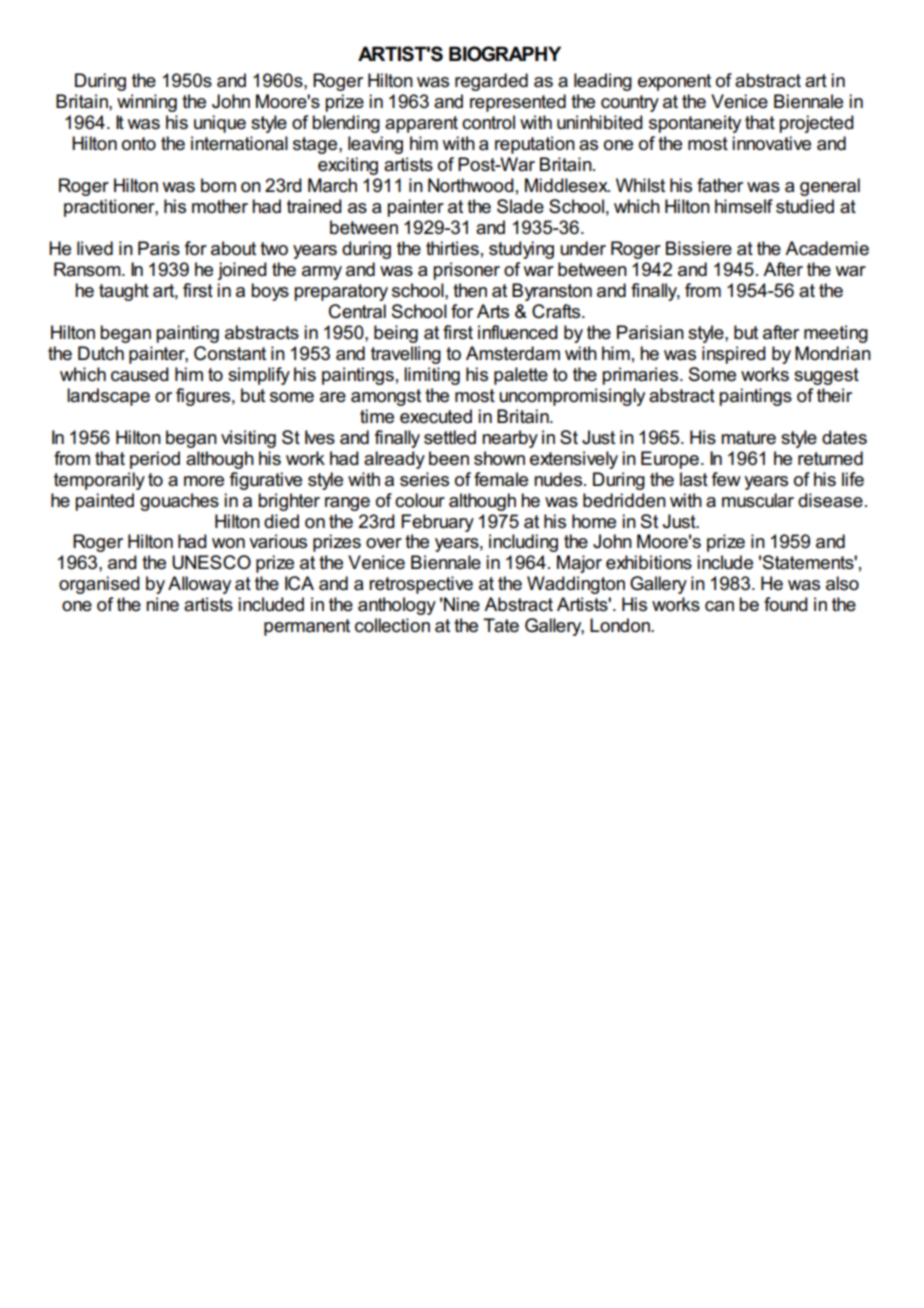  I want to click on himself, so click(744, 206).
